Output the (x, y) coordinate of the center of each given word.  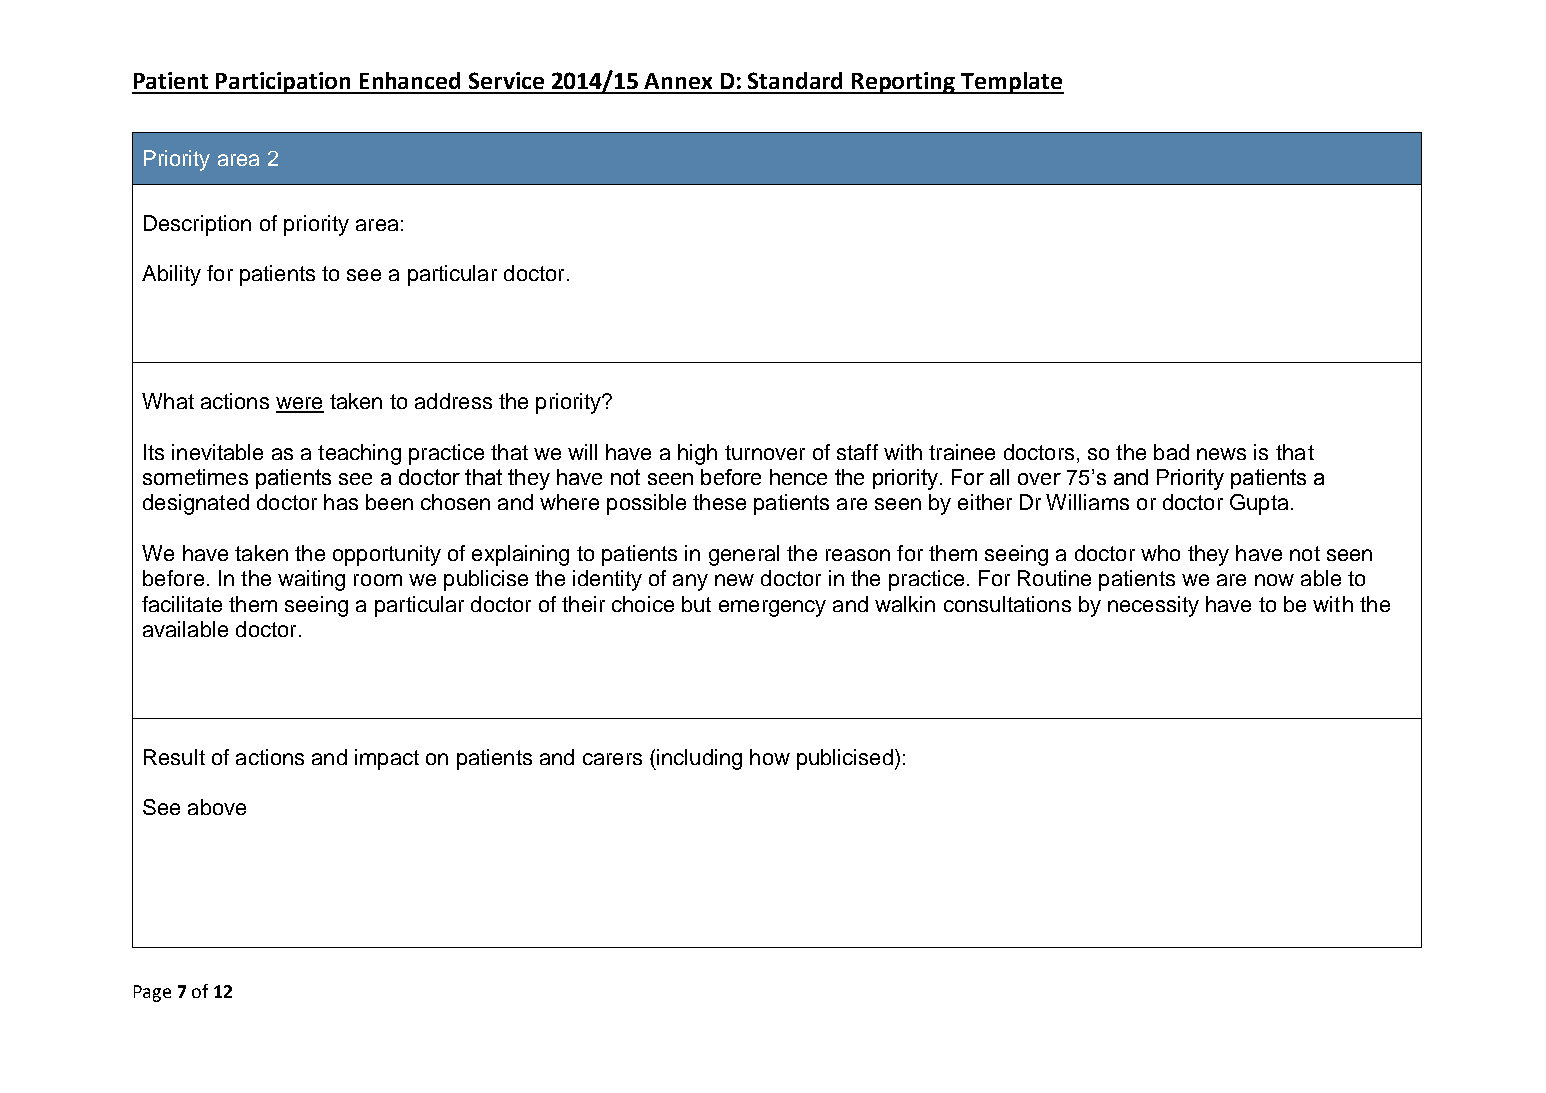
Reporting (904, 83)
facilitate (182, 604)
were (300, 404)
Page (152, 993)
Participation (284, 83)
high (697, 454)
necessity (1153, 606)
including (698, 759)
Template (1012, 83)
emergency (772, 608)
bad (1171, 452)
